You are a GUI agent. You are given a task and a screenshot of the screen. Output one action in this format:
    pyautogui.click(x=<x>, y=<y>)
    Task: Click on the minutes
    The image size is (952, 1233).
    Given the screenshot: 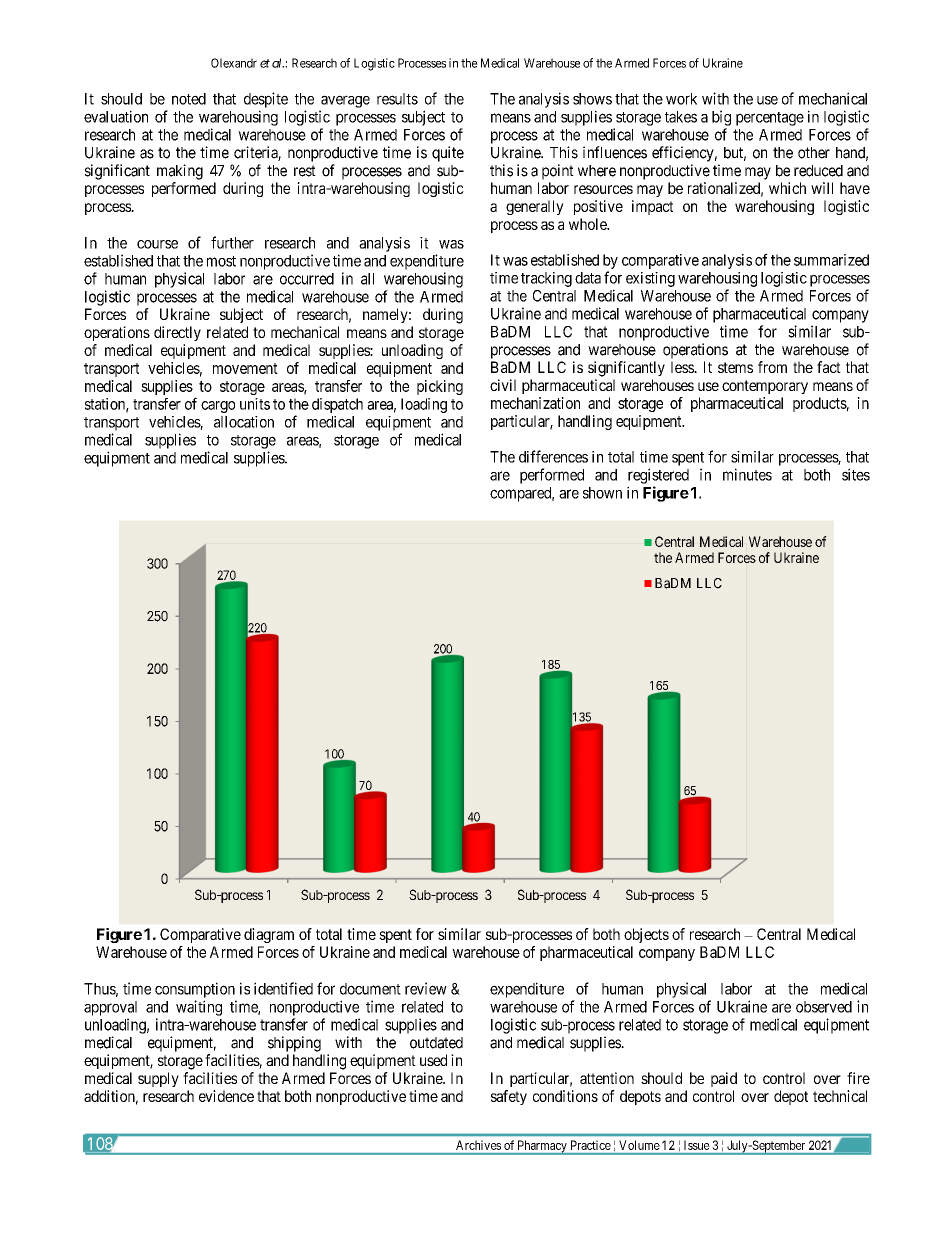 What is the action you would take?
    pyautogui.click(x=747, y=474)
